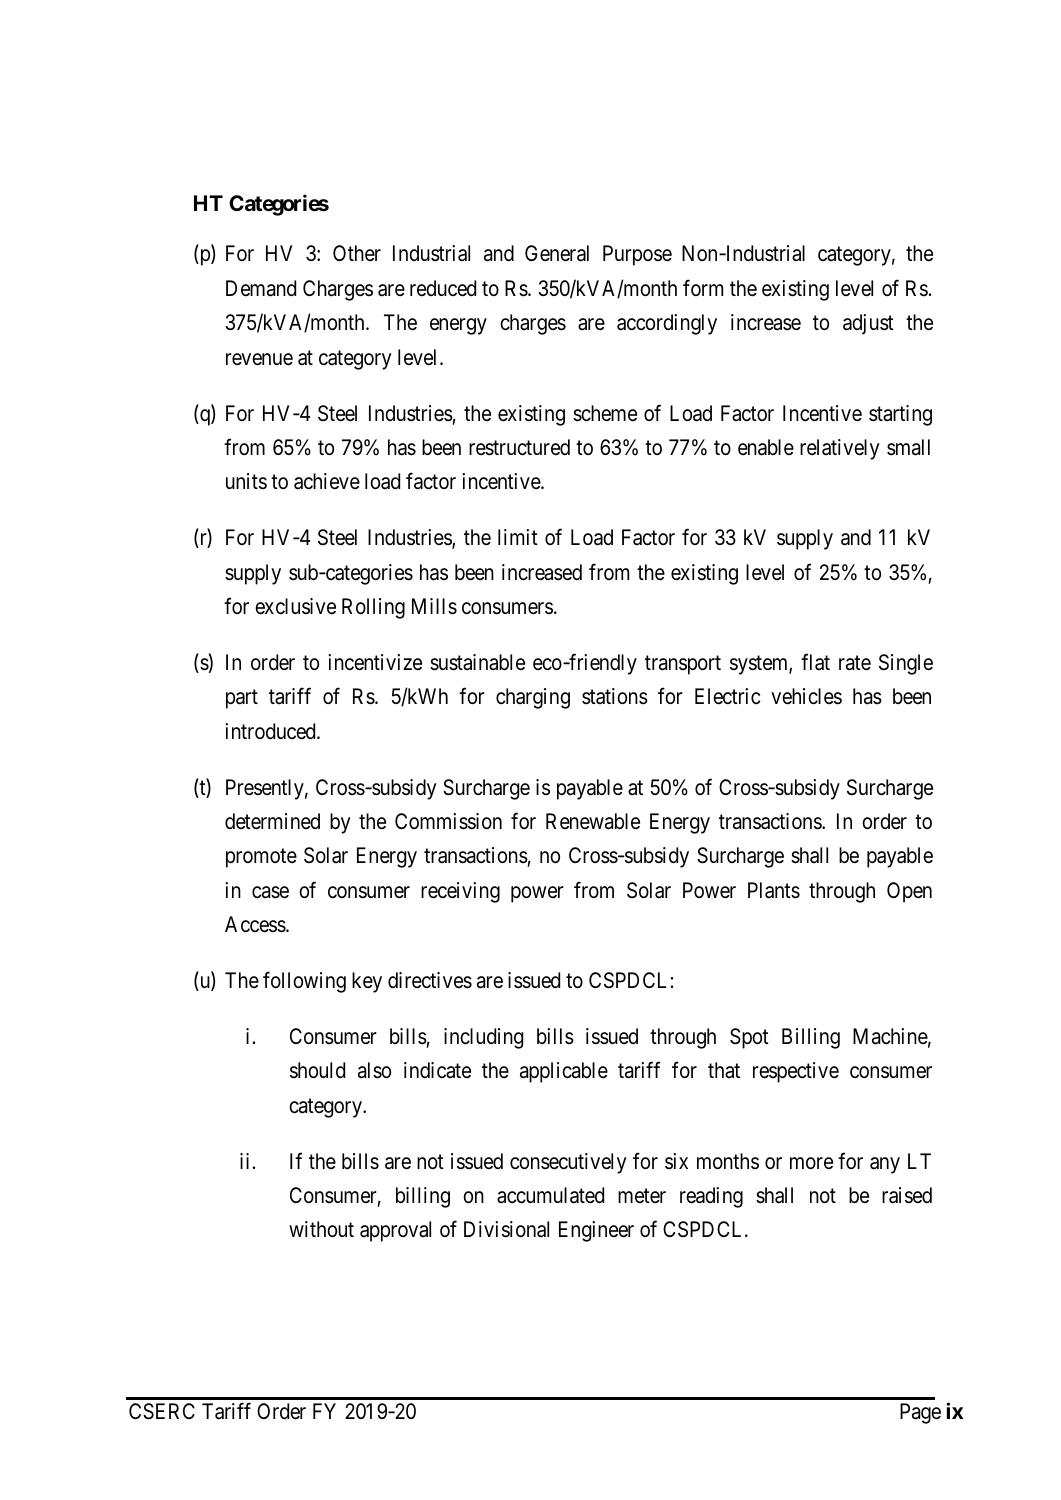 Image resolution: width=1061 pixels, height=1500 pixels. Describe the element at coordinates (868, 324) in the image. I see `adjust` at that location.
